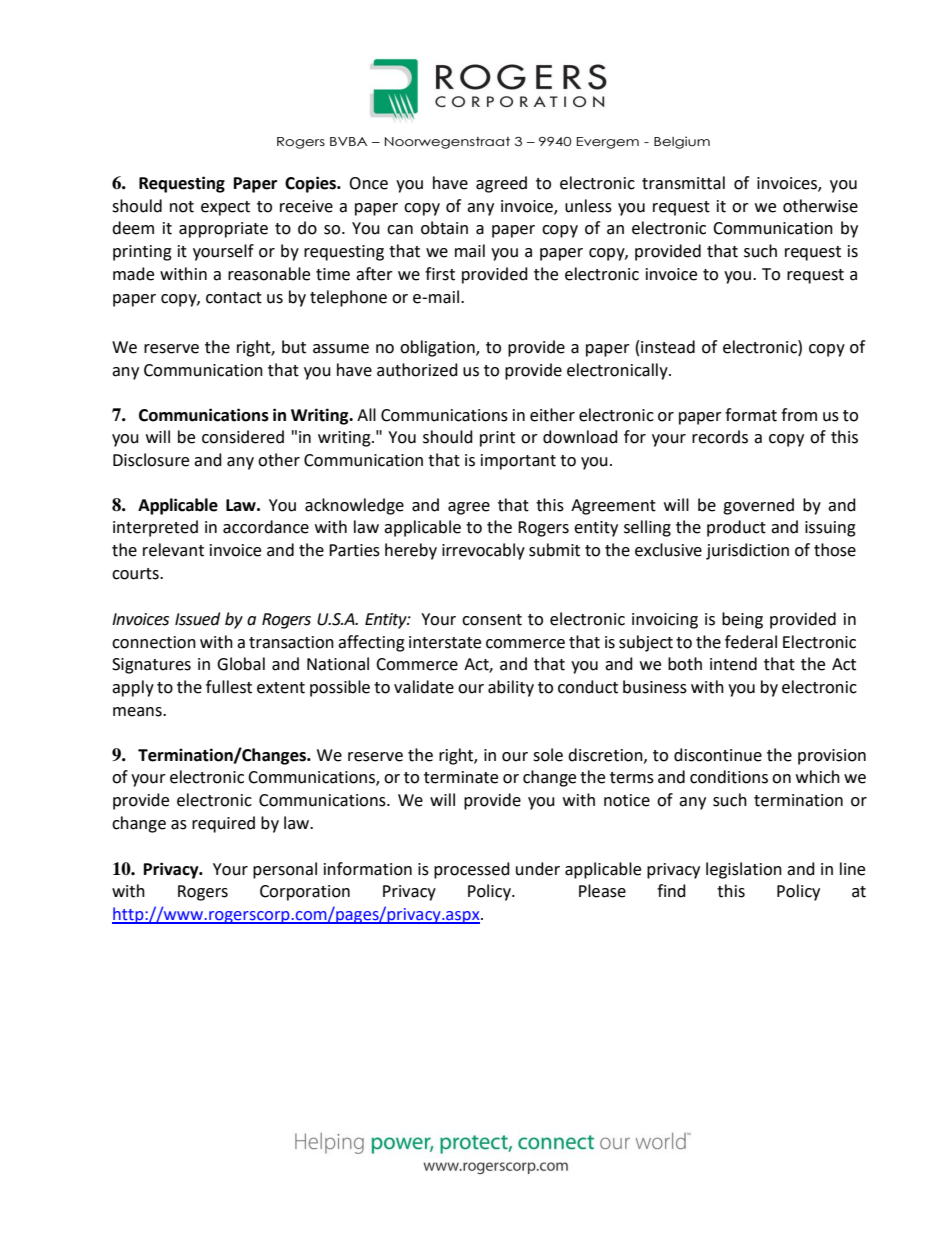 This page has width=952, height=1233. What do you see at coordinates (472, 870) in the page?
I see `processed` at bounding box center [472, 870].
